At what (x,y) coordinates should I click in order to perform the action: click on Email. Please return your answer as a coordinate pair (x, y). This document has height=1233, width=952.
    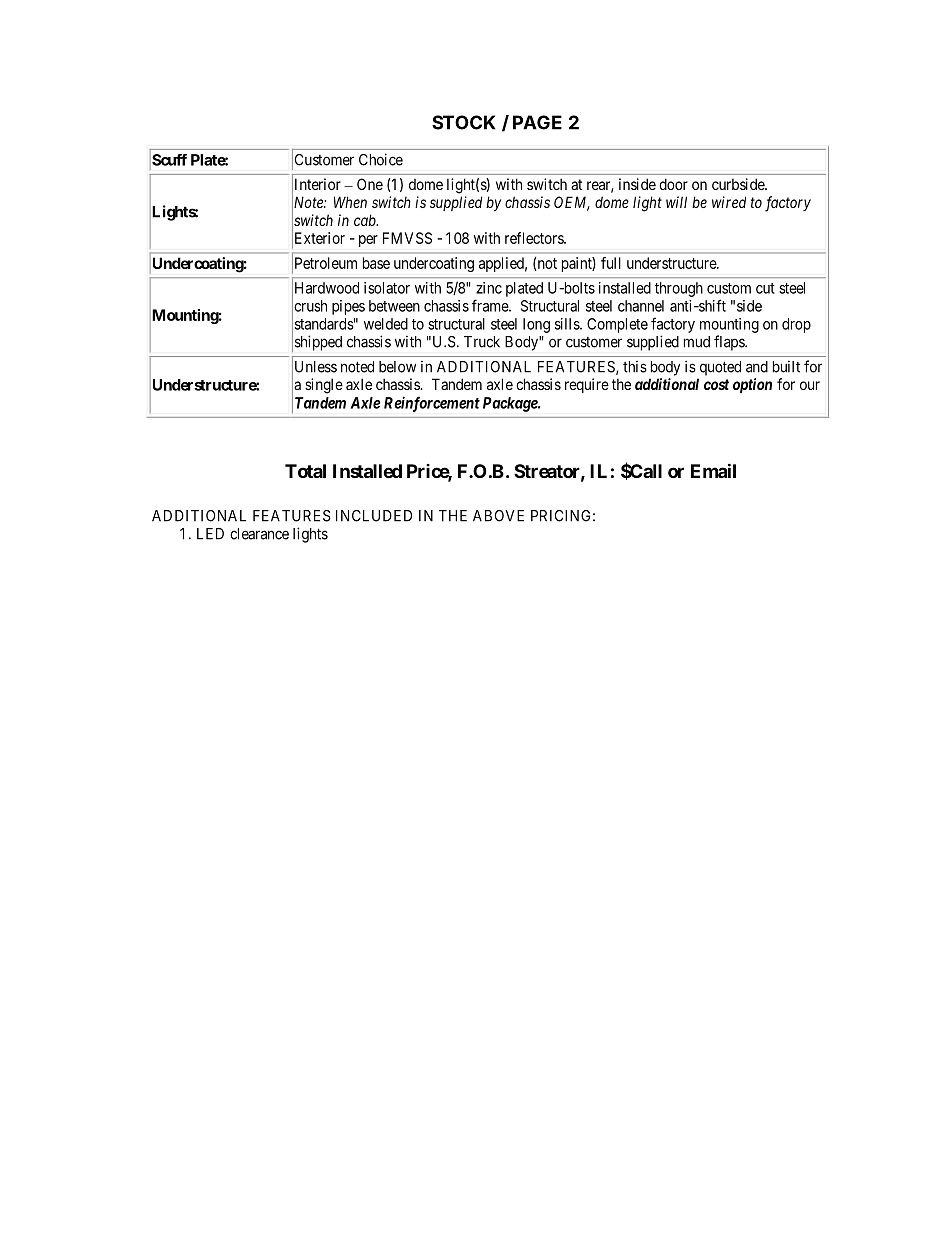
    Looking at the image, I should click on (713, 470).
